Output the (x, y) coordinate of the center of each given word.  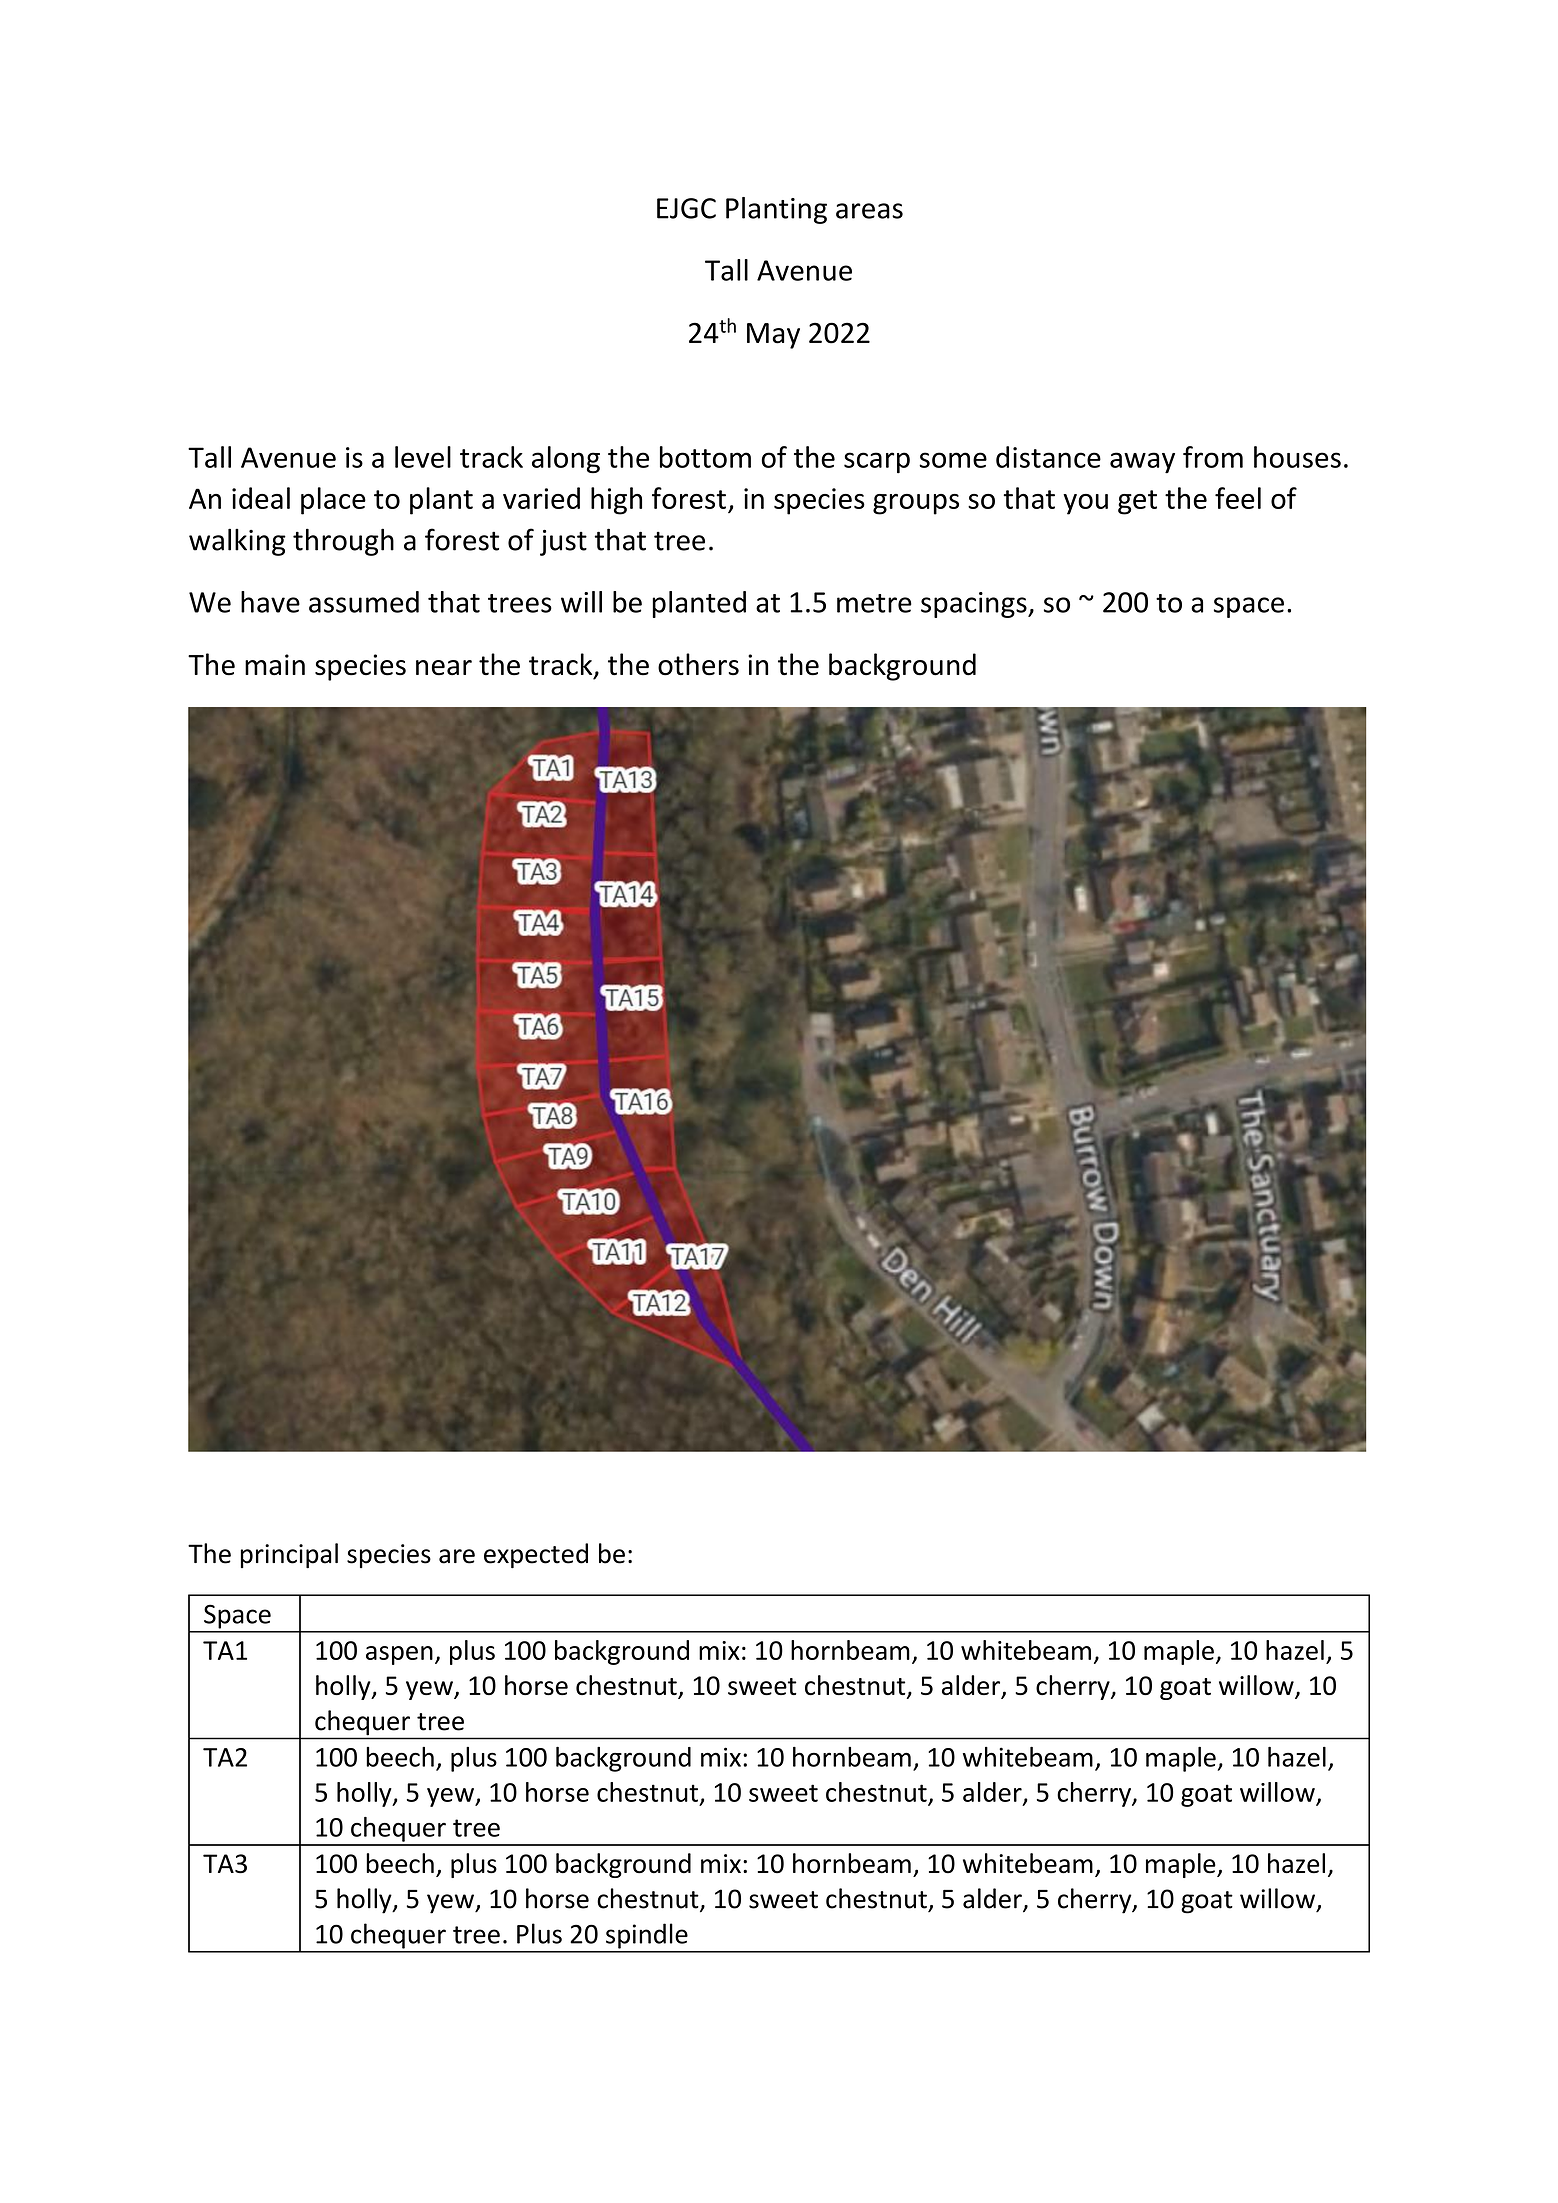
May (773, 336)
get (1137, 502)
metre (874, 603)
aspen (399, 1655)
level (423, 457)
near (444, 668)
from (1213, 457)
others (698, 664)
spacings (975, 605)
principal (289, 1555)
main (275, 665)
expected (536, 1555)
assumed (364, 602)
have (270, 602)
